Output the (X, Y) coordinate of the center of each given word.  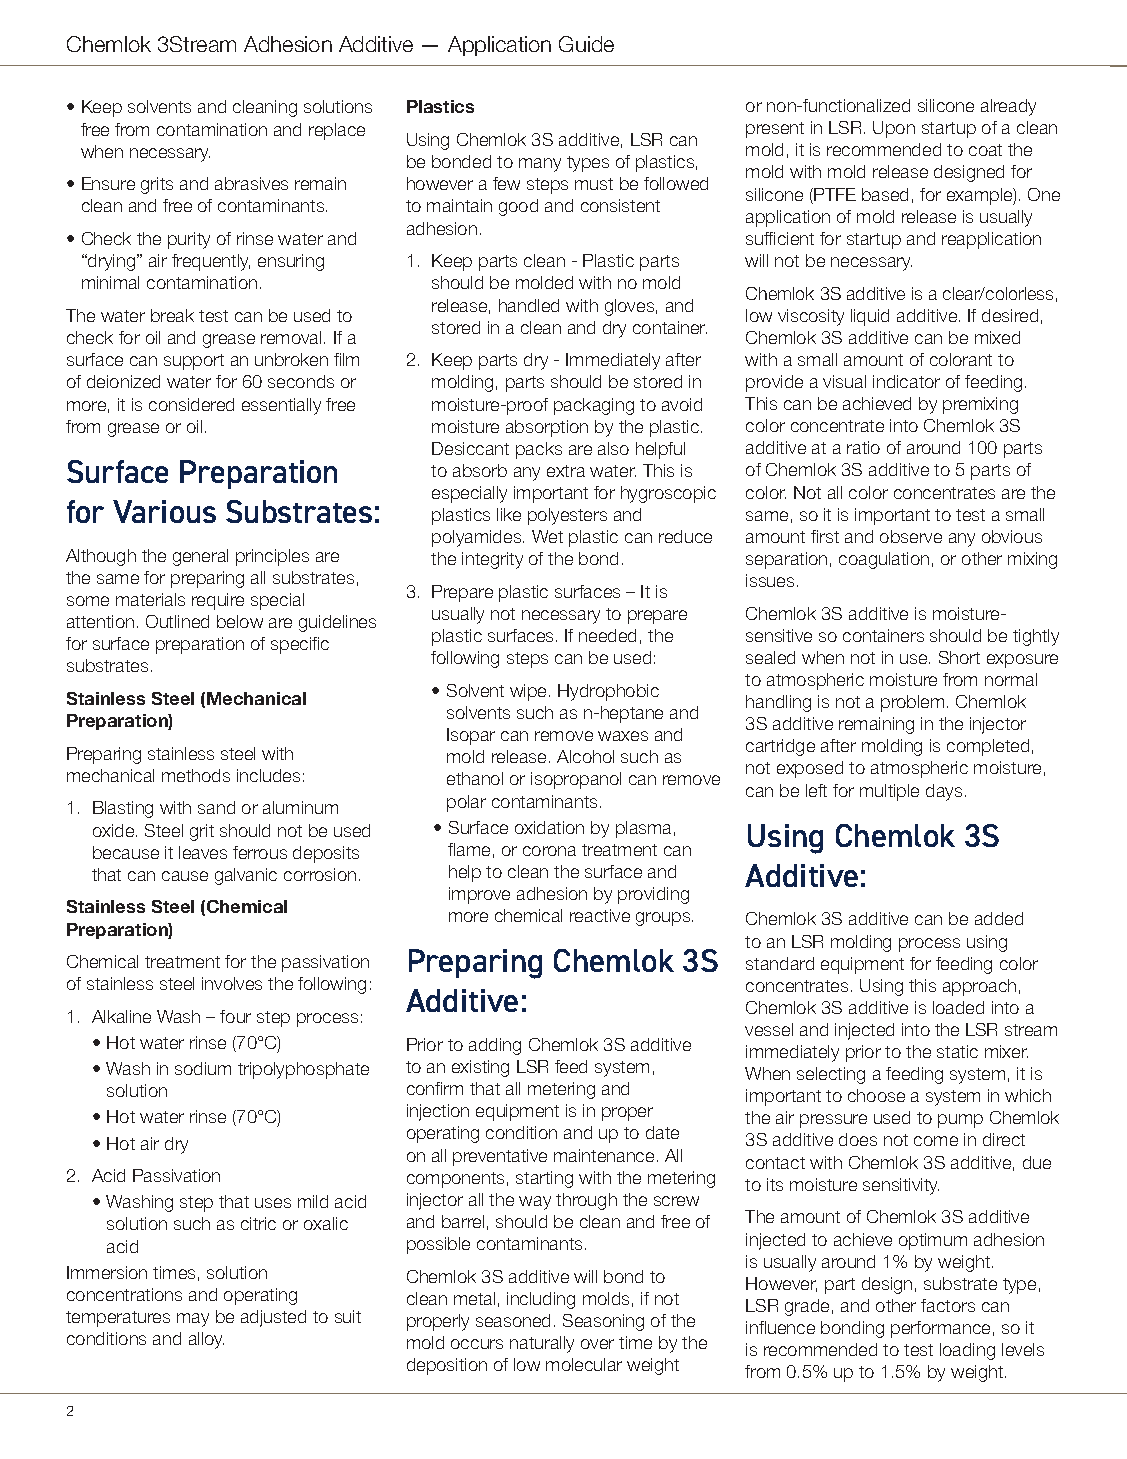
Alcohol (585, 756)
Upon (894, 129)
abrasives (251, 183)
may (193, 1320)
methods (196, 775)
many (540, 165)
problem (912, 703)
